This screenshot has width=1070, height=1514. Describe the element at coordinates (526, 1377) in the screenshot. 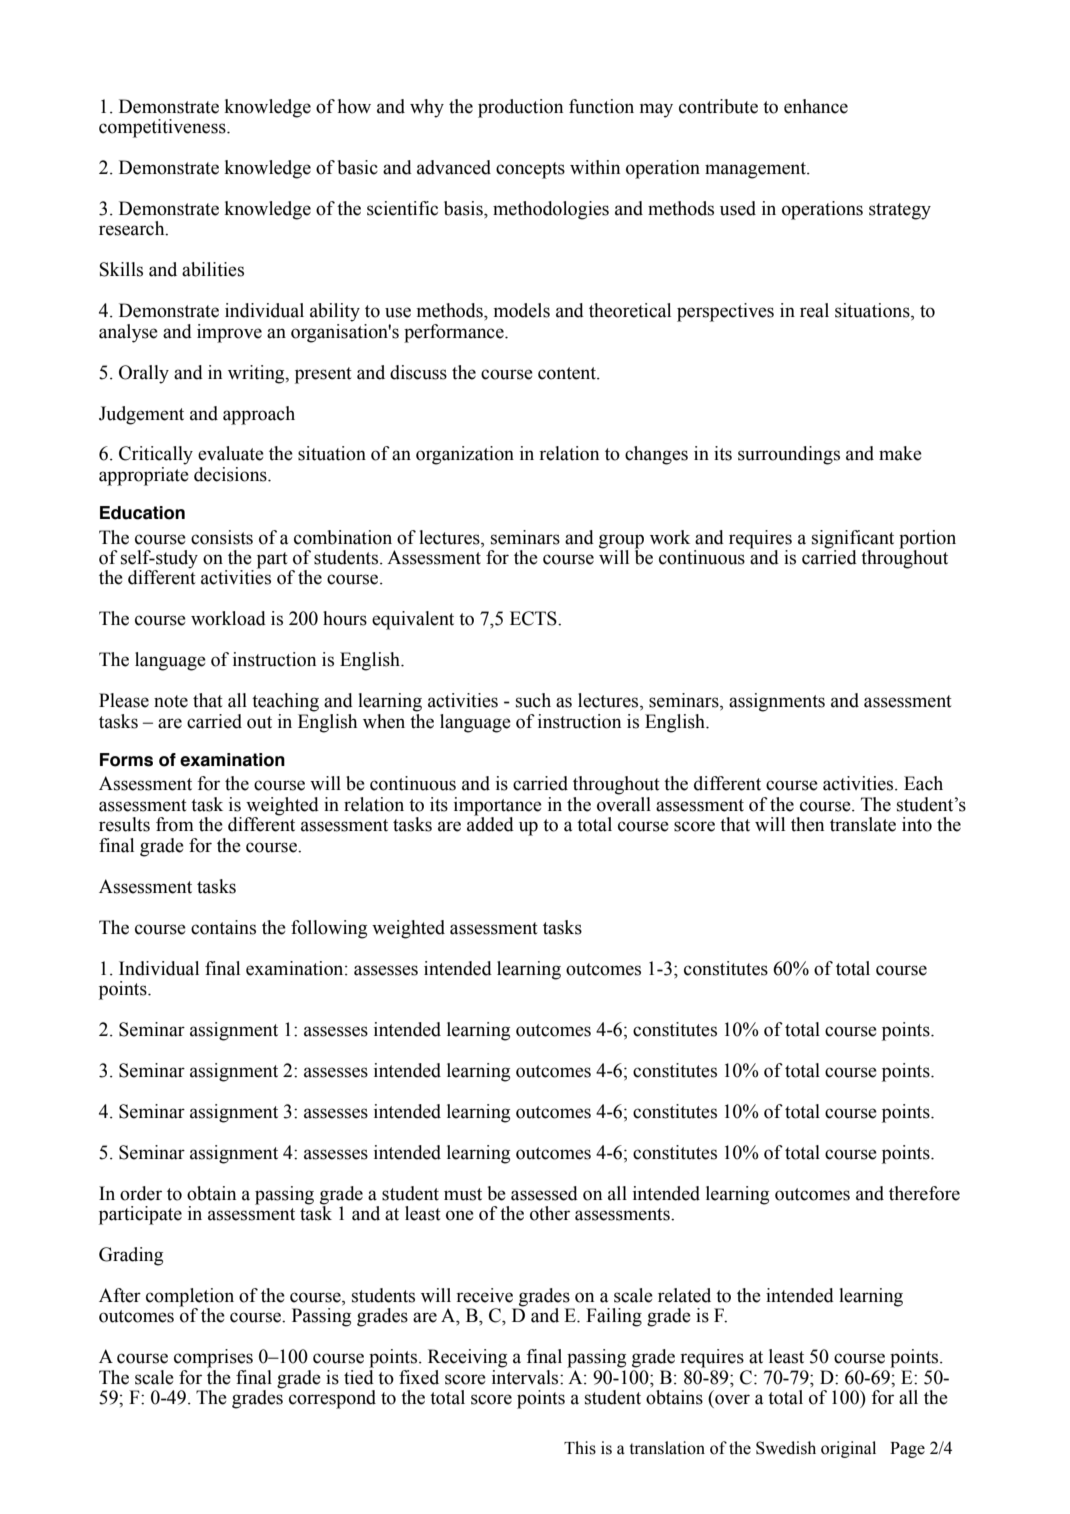

I see `intervals` at that location.
